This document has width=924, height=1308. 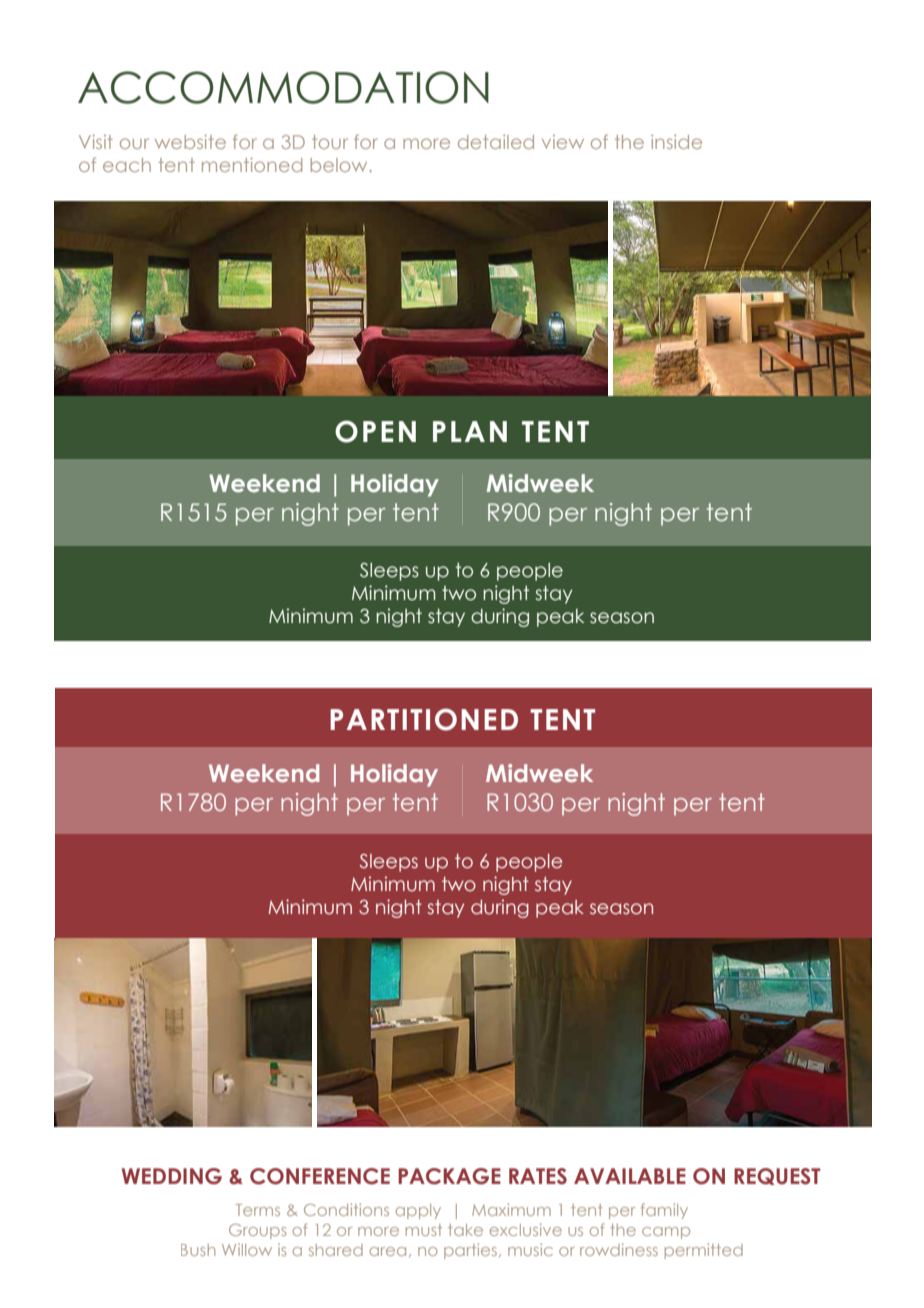 I want to click on WEDDING, so click(x=172, y=1176).
